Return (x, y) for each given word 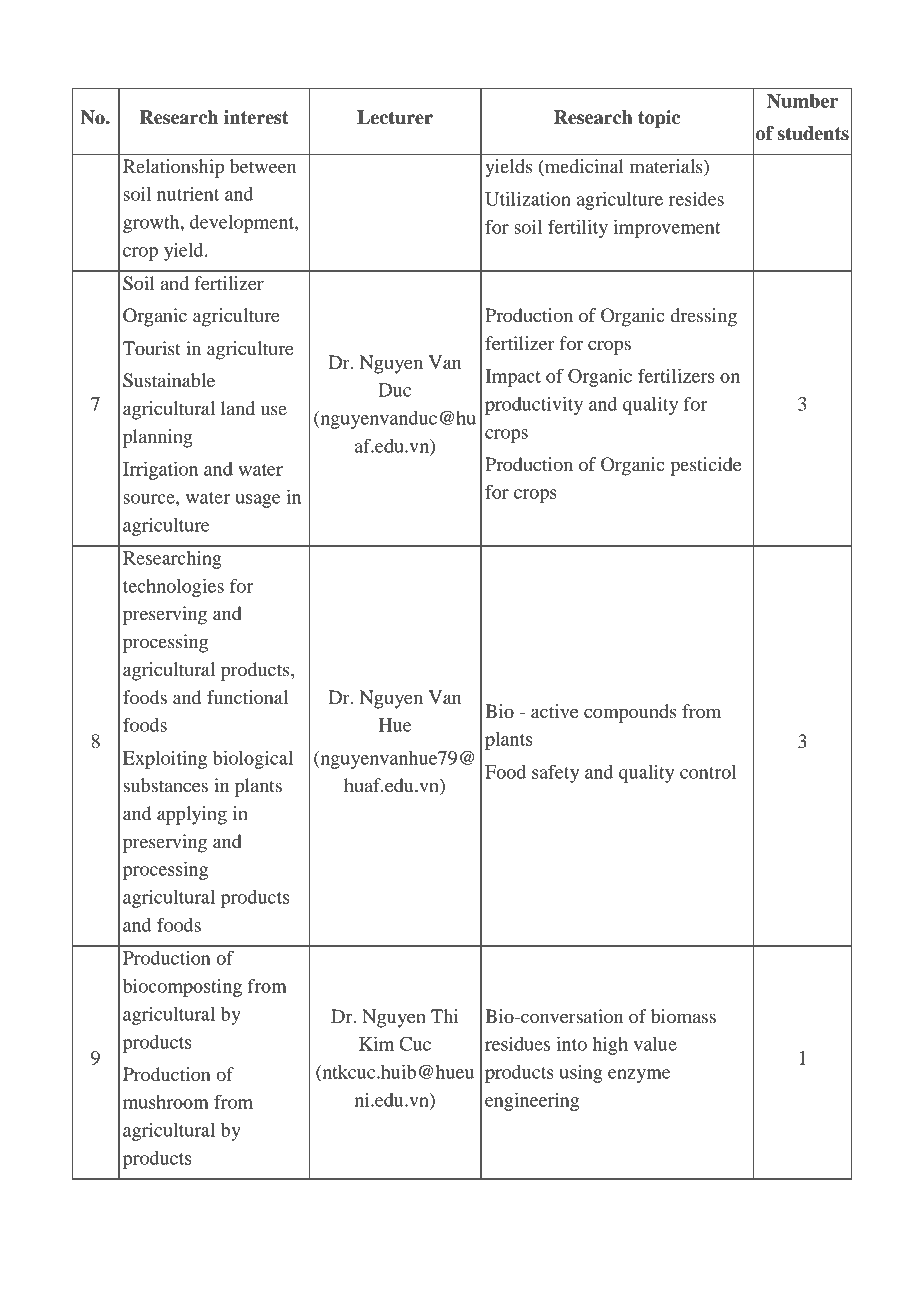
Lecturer (395, 117)
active (554, 711)
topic (659, 119)
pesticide (705, 466)
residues (517, 1044)
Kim (376, 1043)
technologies (173, 587)
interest (256, 117)
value (655, 1044)
